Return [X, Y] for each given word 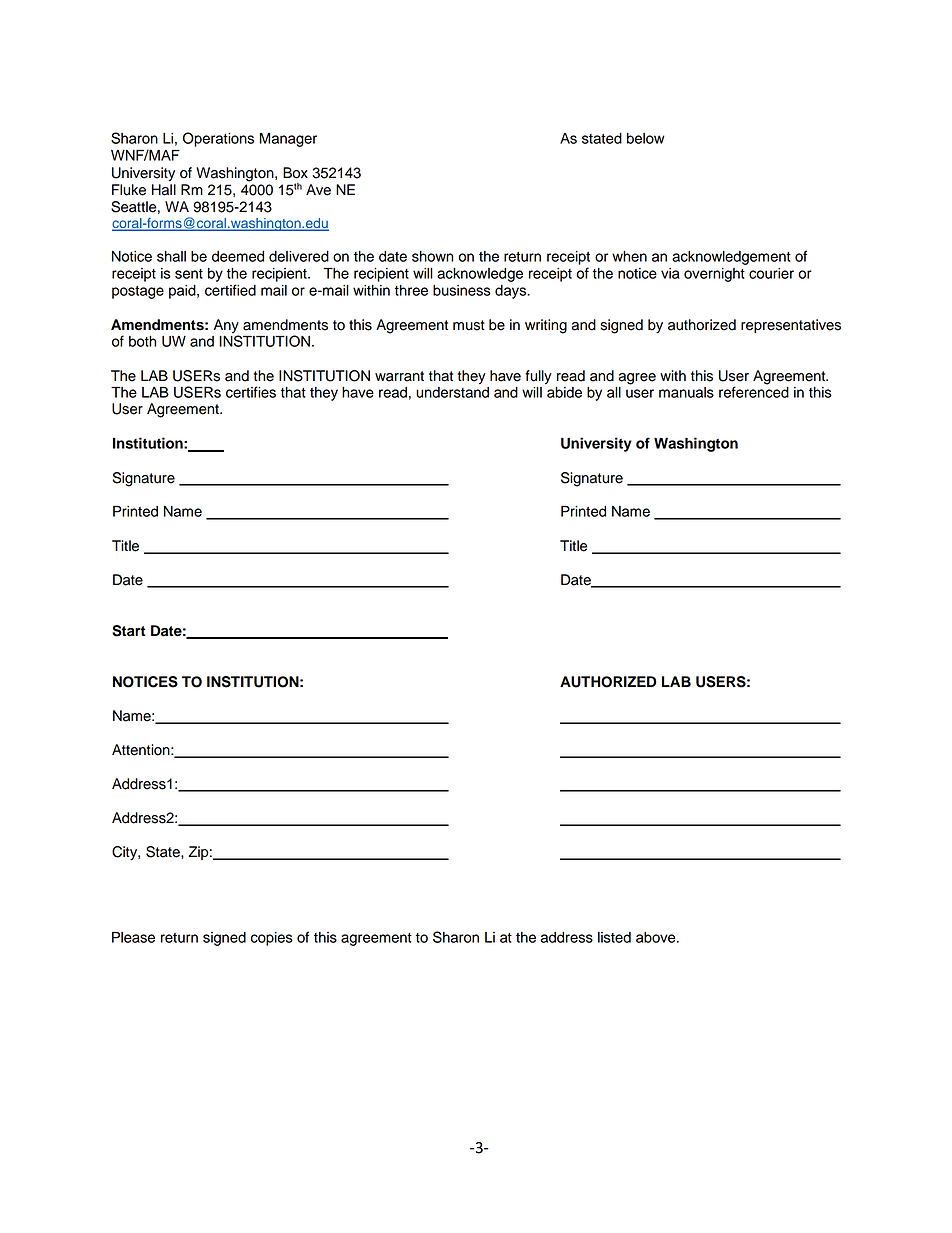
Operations [218, 139]
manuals [686, 392]
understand [452, 392]
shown [432, 256]
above [657, 937]
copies [272, 939]
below [645, 138]
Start [129, 631]
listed [614, 937]
